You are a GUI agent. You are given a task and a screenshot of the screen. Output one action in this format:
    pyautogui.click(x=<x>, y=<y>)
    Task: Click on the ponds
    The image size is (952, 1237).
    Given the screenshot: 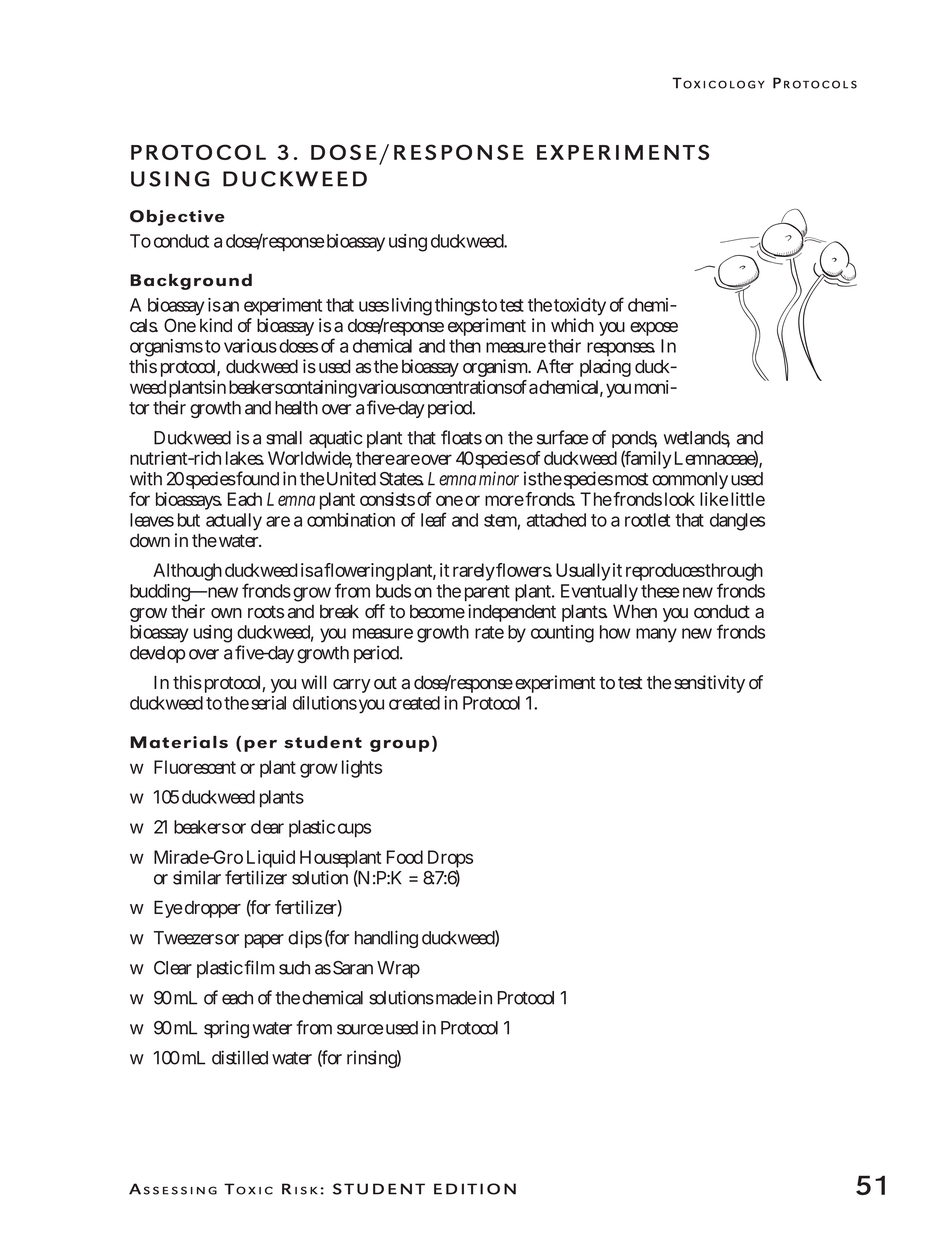 What is the action you would take?
    pyautogui.click(x=634, y=441)
